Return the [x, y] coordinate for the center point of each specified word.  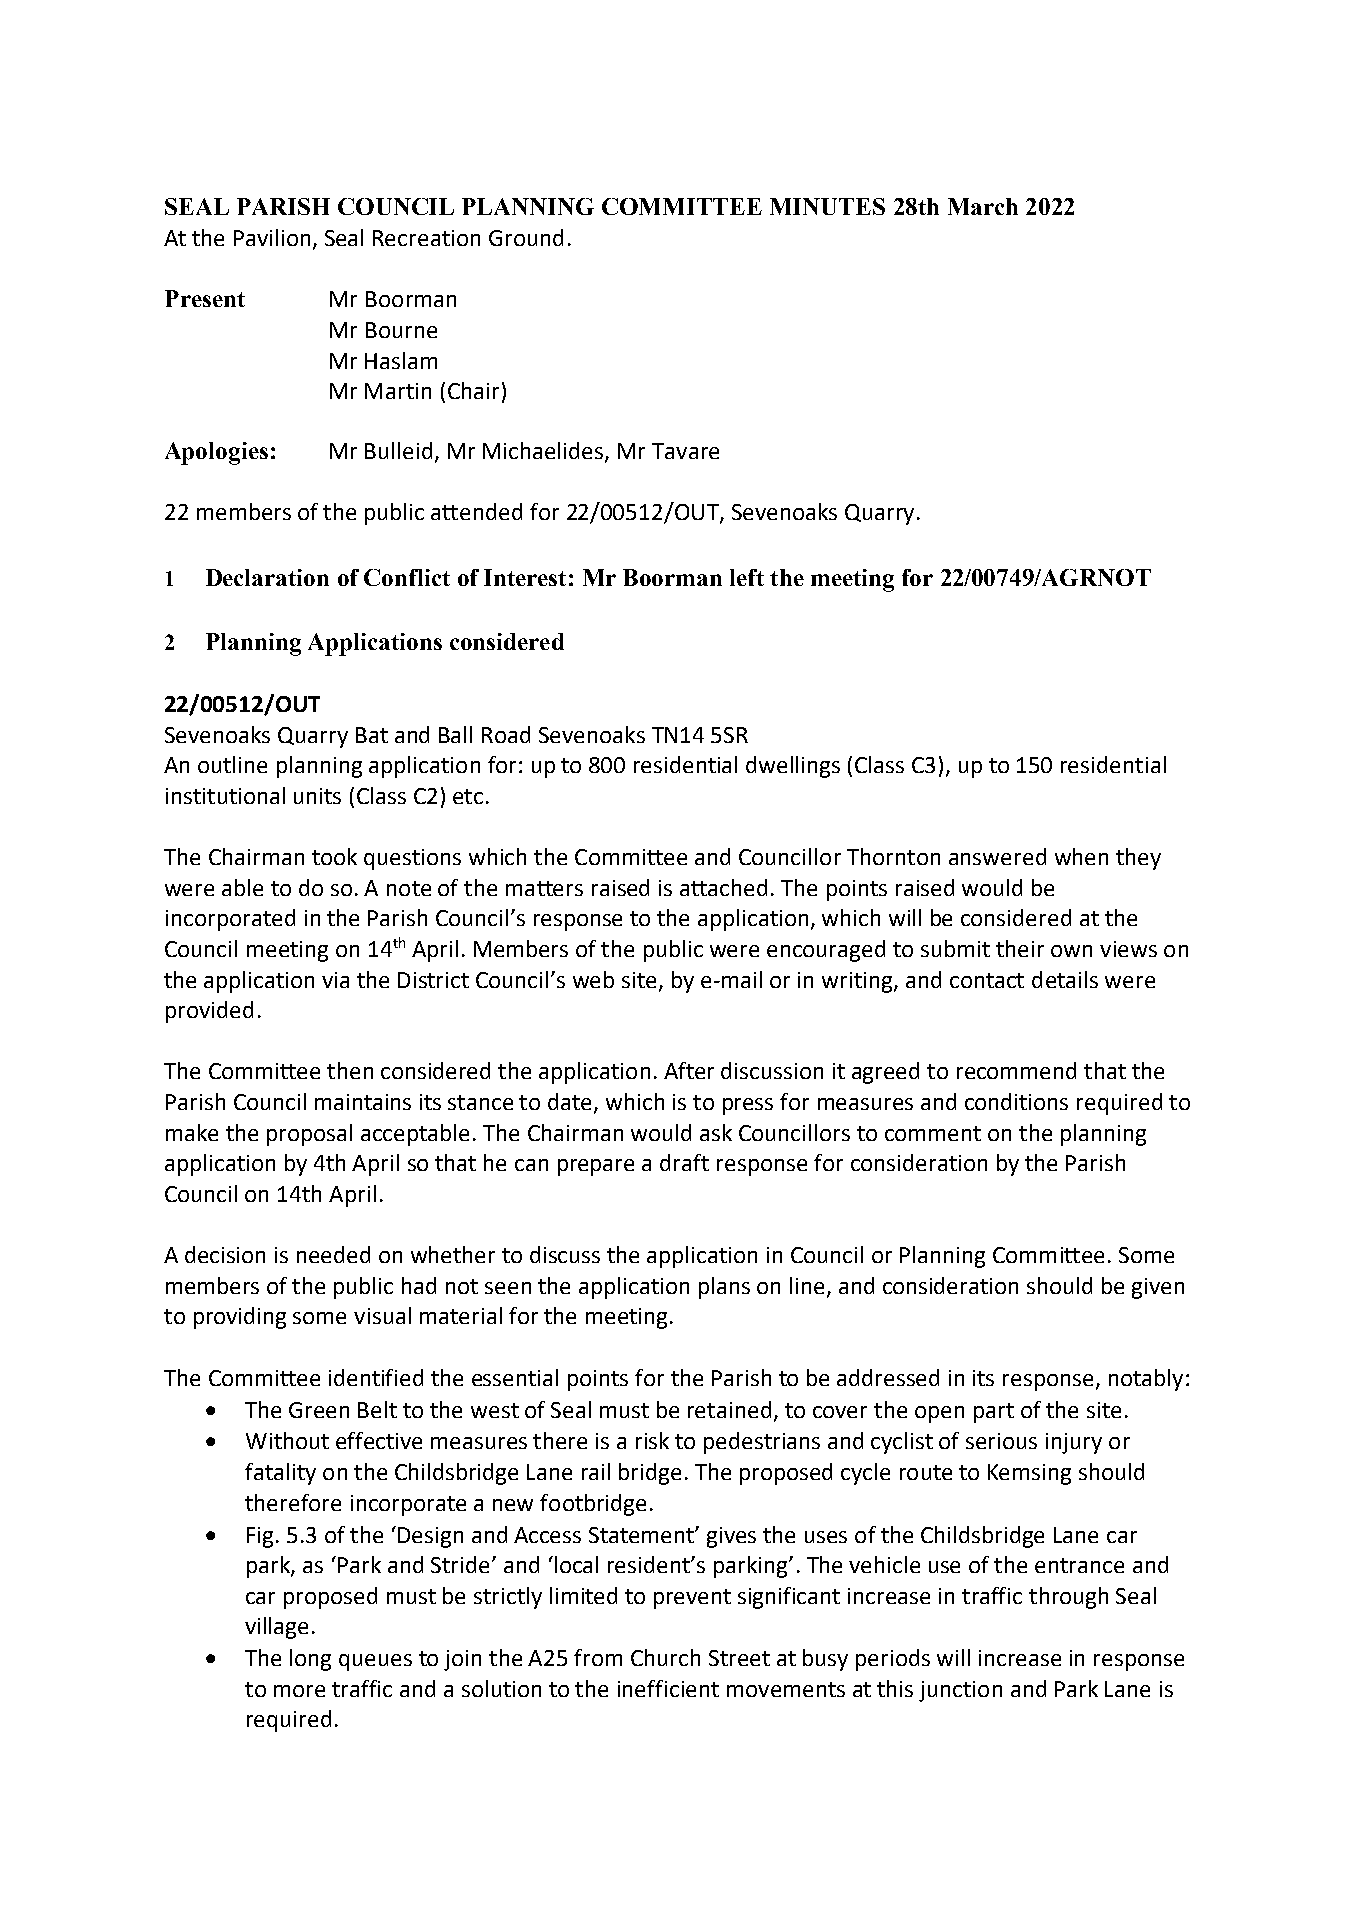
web [593, 979]
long [310, 1660]
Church [665, 1657]
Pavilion [272, 237]
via [335, 980]
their [1020, 948]
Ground [526, 237]
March [983, 206]
